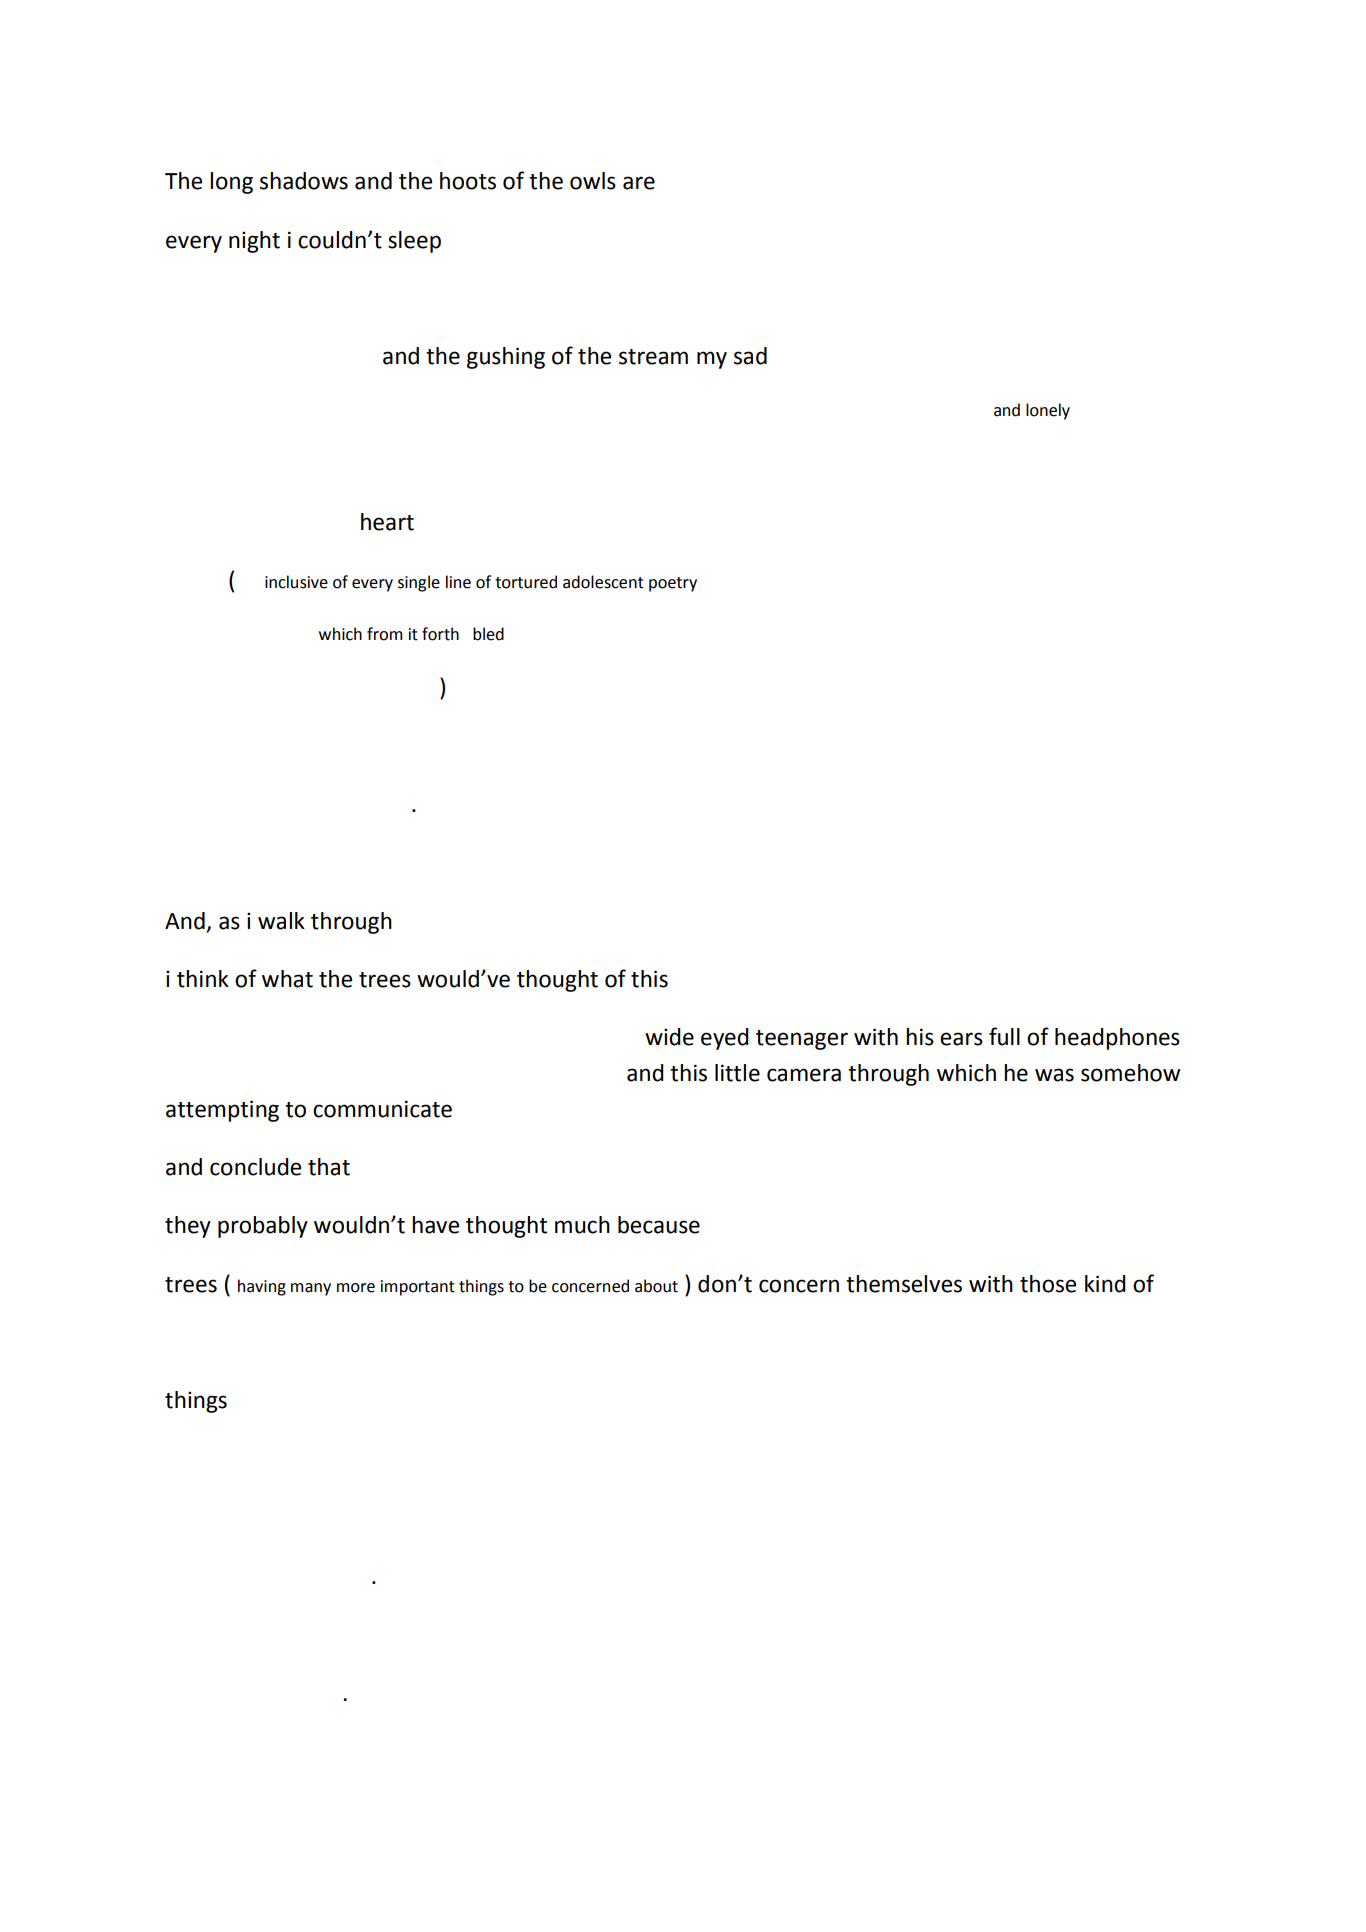 The height and width of the screenshot is (1932, 1366). Describe the element at coordinates (673, 584) in the screenshot. I see `poetry` at that location.
